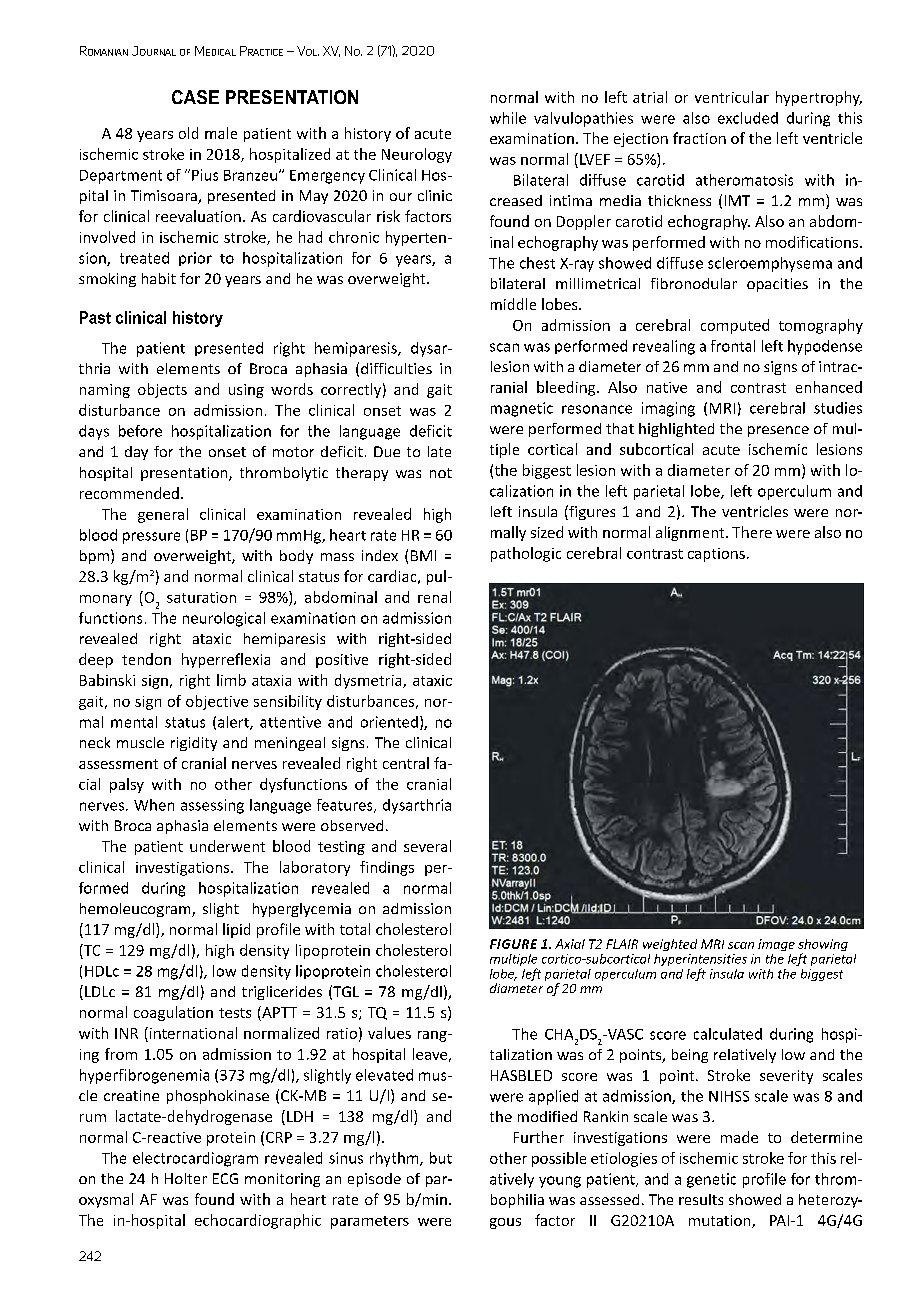 This image has width=923, height=1316. What do you see at coordinates (711, 1180) in the image?
I see `genetic` at bounding box center [711, 1180].
